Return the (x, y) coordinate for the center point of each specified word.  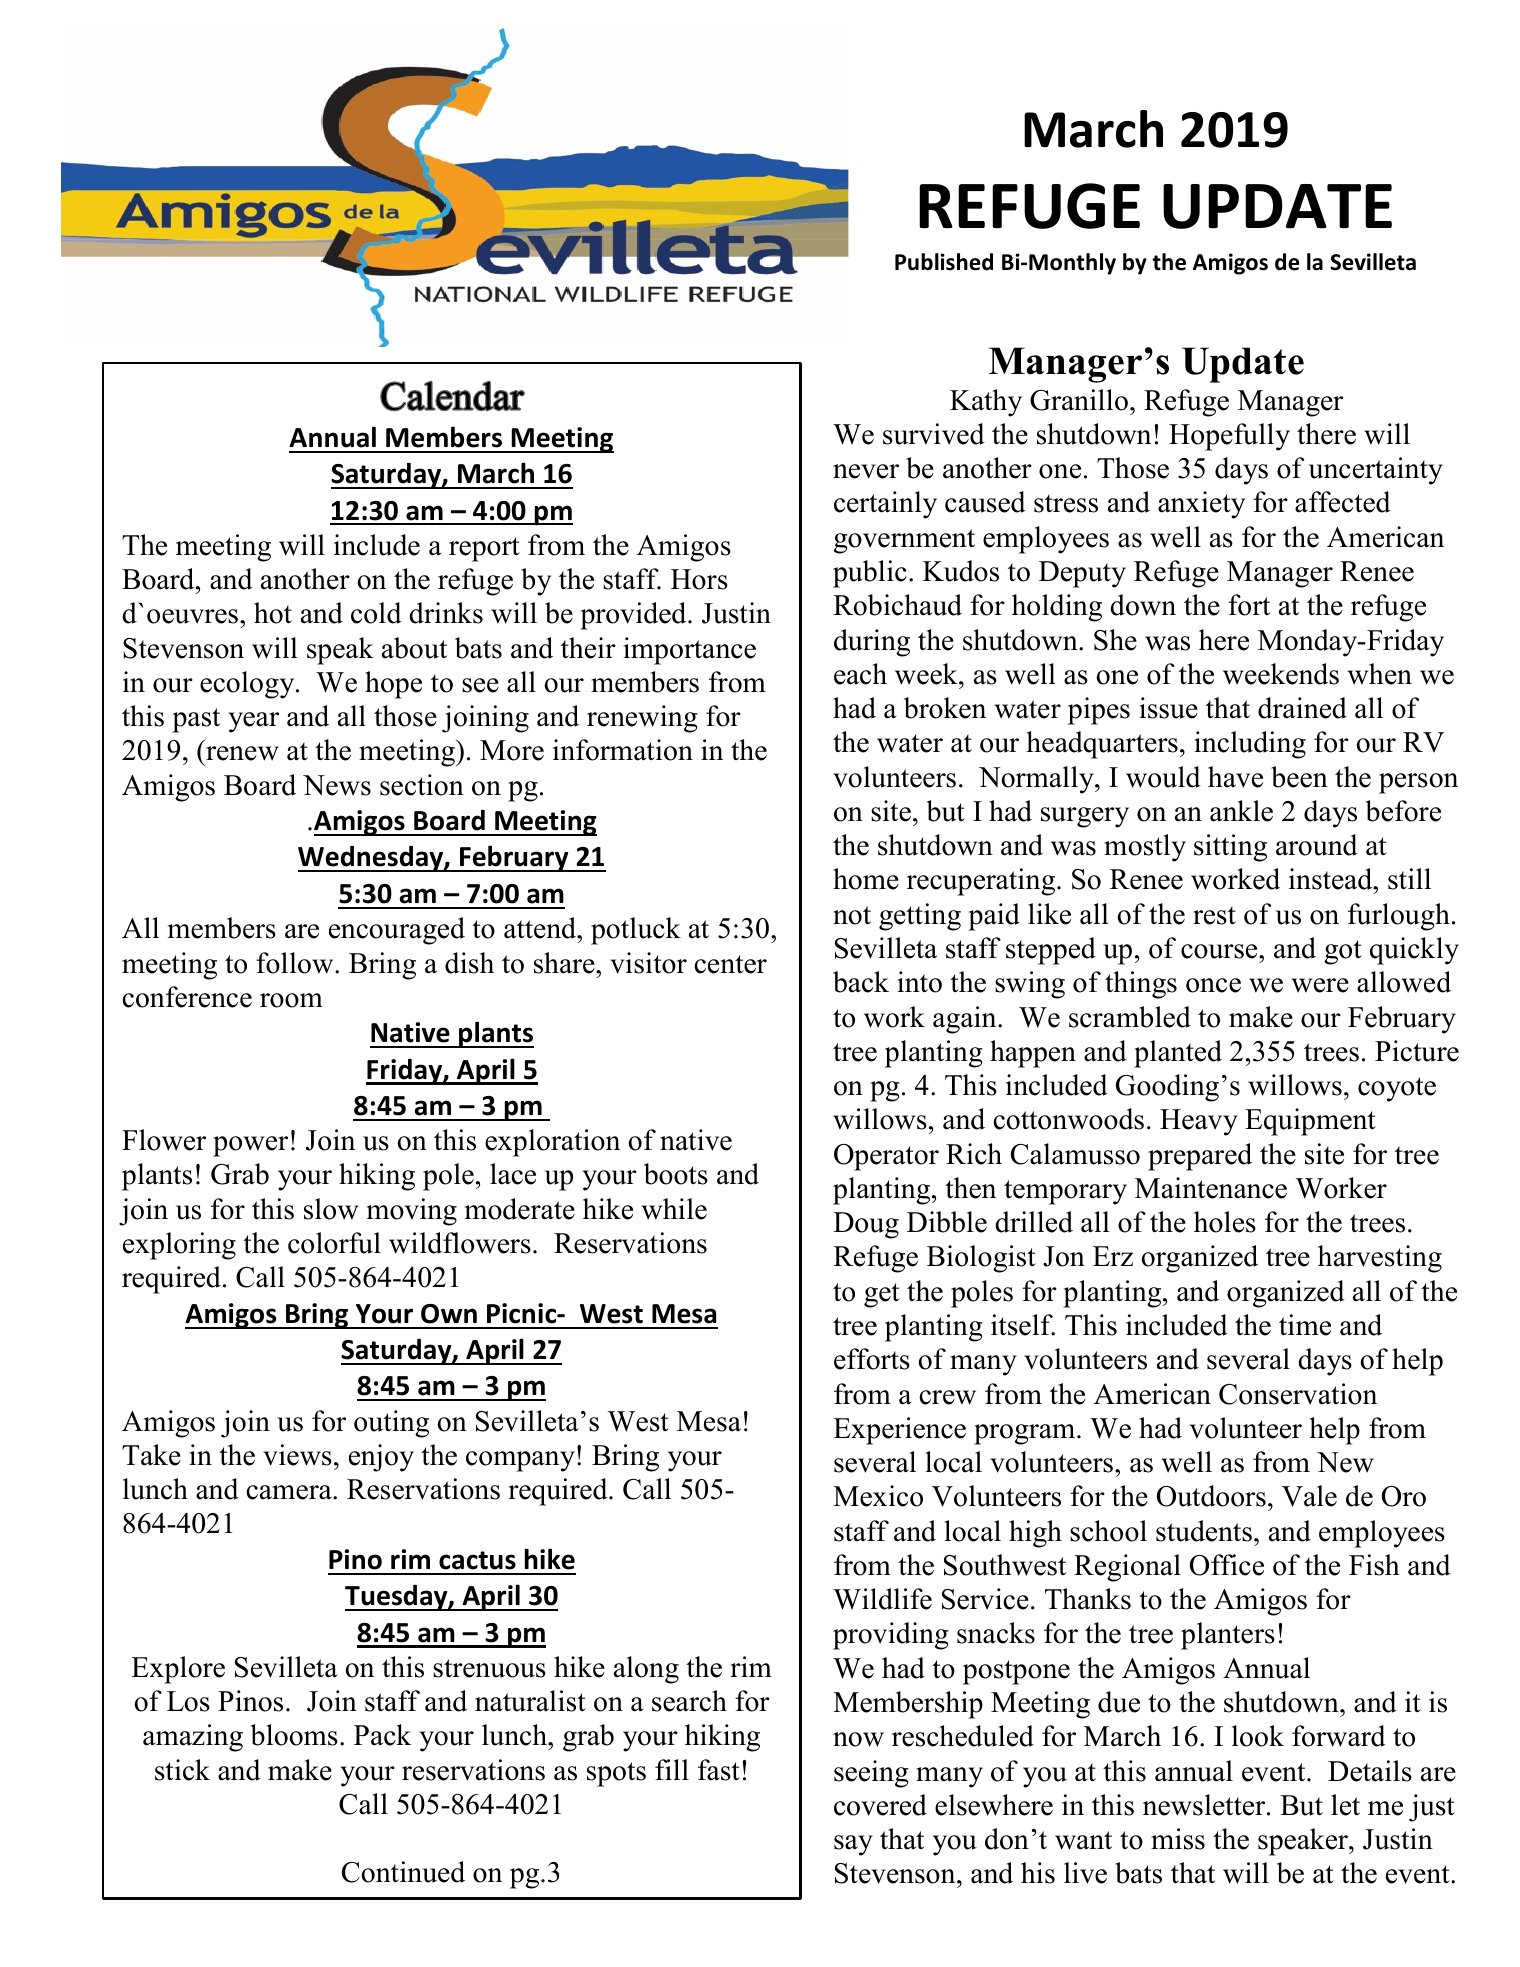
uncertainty (1376, 471)
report (484, 549)
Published (944, 262)
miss (1178, 1839)
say (853, 1845)
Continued (403, 1872)
